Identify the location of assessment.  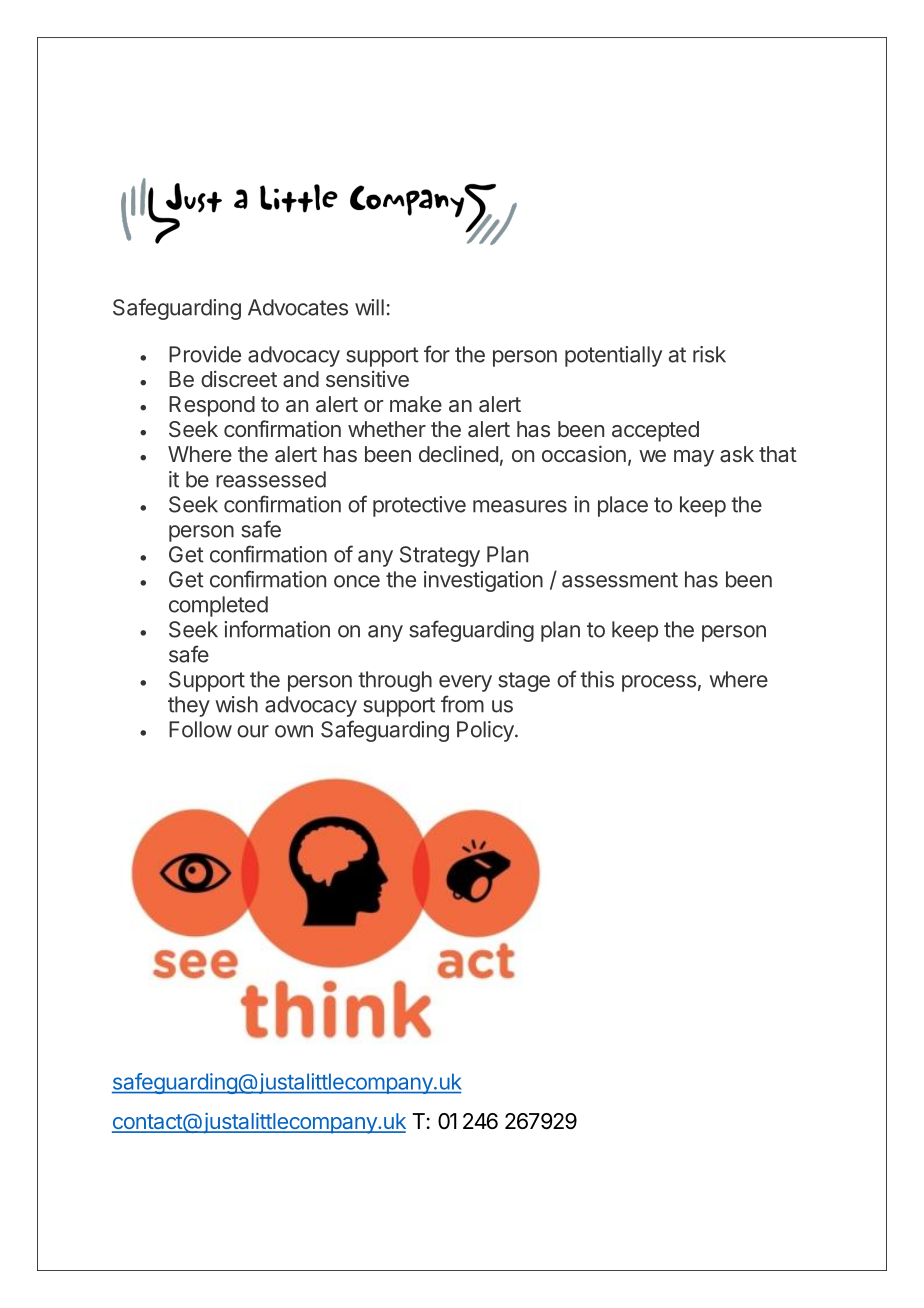
(620, 580).
